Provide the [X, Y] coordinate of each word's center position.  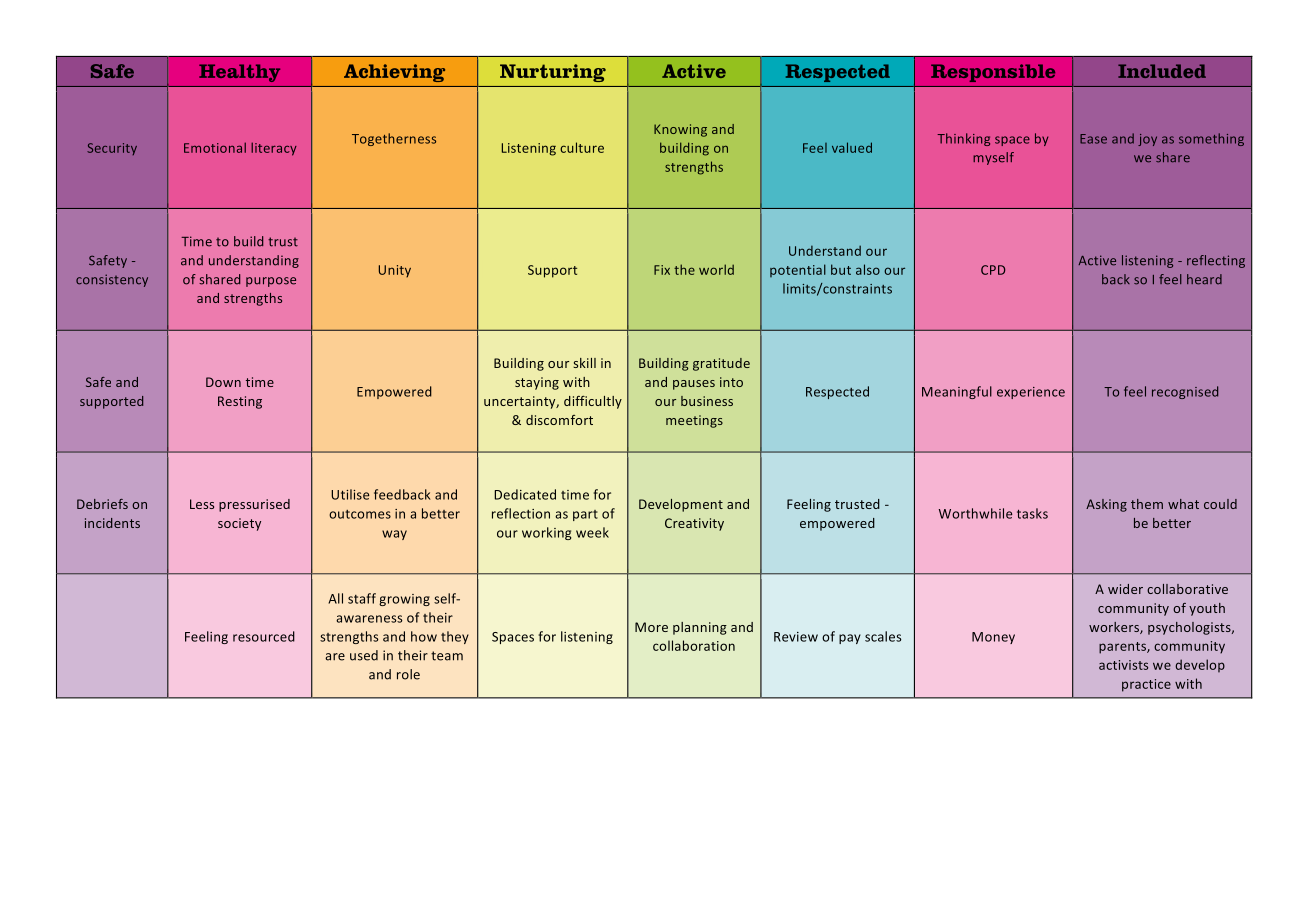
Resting [240, 402]
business [707, 401]
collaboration [694, 645]
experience [1031, 393]
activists [1123, 665]
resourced [264, 636]
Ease [1093, 139]
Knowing [680, 130]
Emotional [215, 147]
